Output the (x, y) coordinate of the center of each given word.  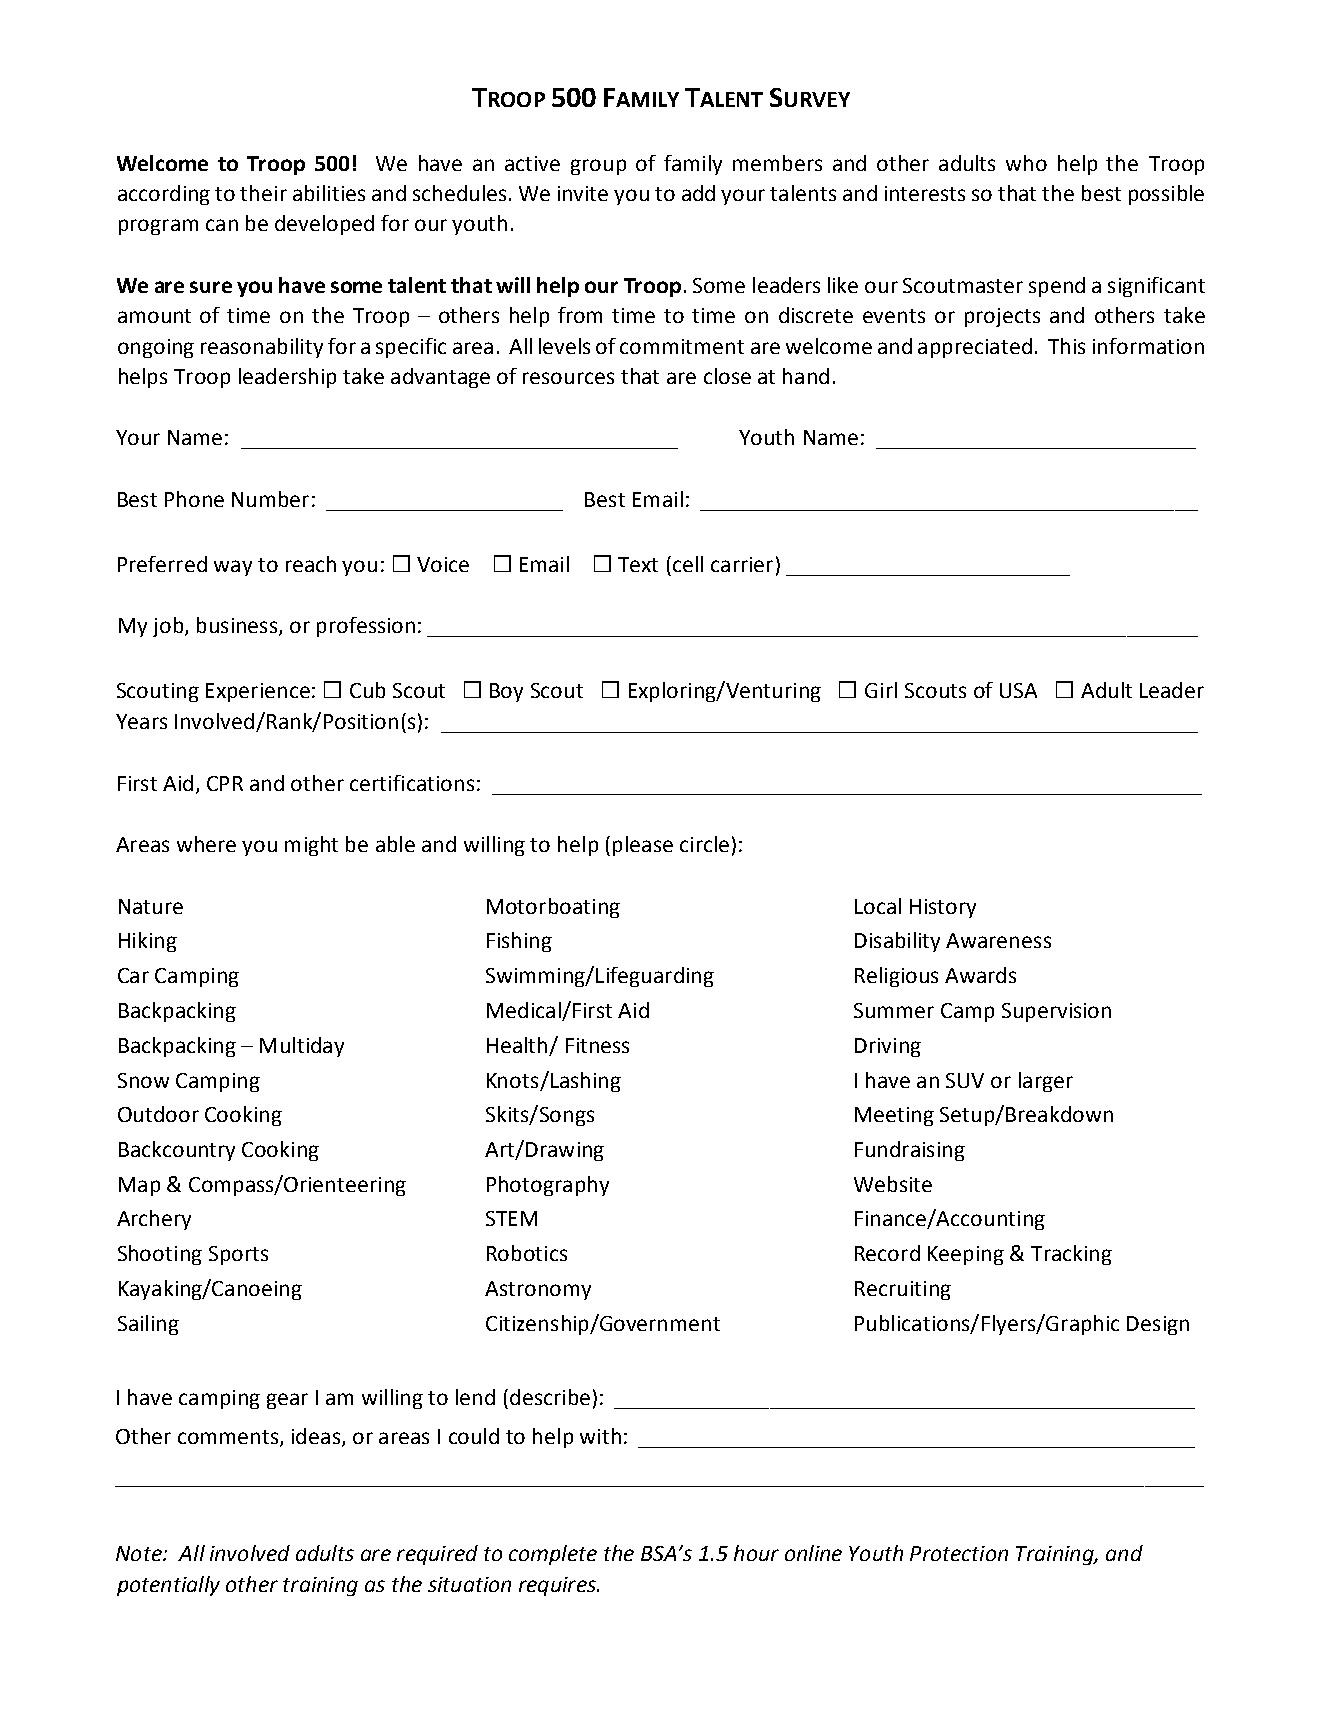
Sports (238, 1255)
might (311, 846)
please (643, 846)
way (233, 568)
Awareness (998, 940)
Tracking (1071, 1255)
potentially (168, 1586)
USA (1018, 690)
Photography (548, 1186)
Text (638, 564)
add (698, 193)
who (1026, 163)
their (263, 193)
